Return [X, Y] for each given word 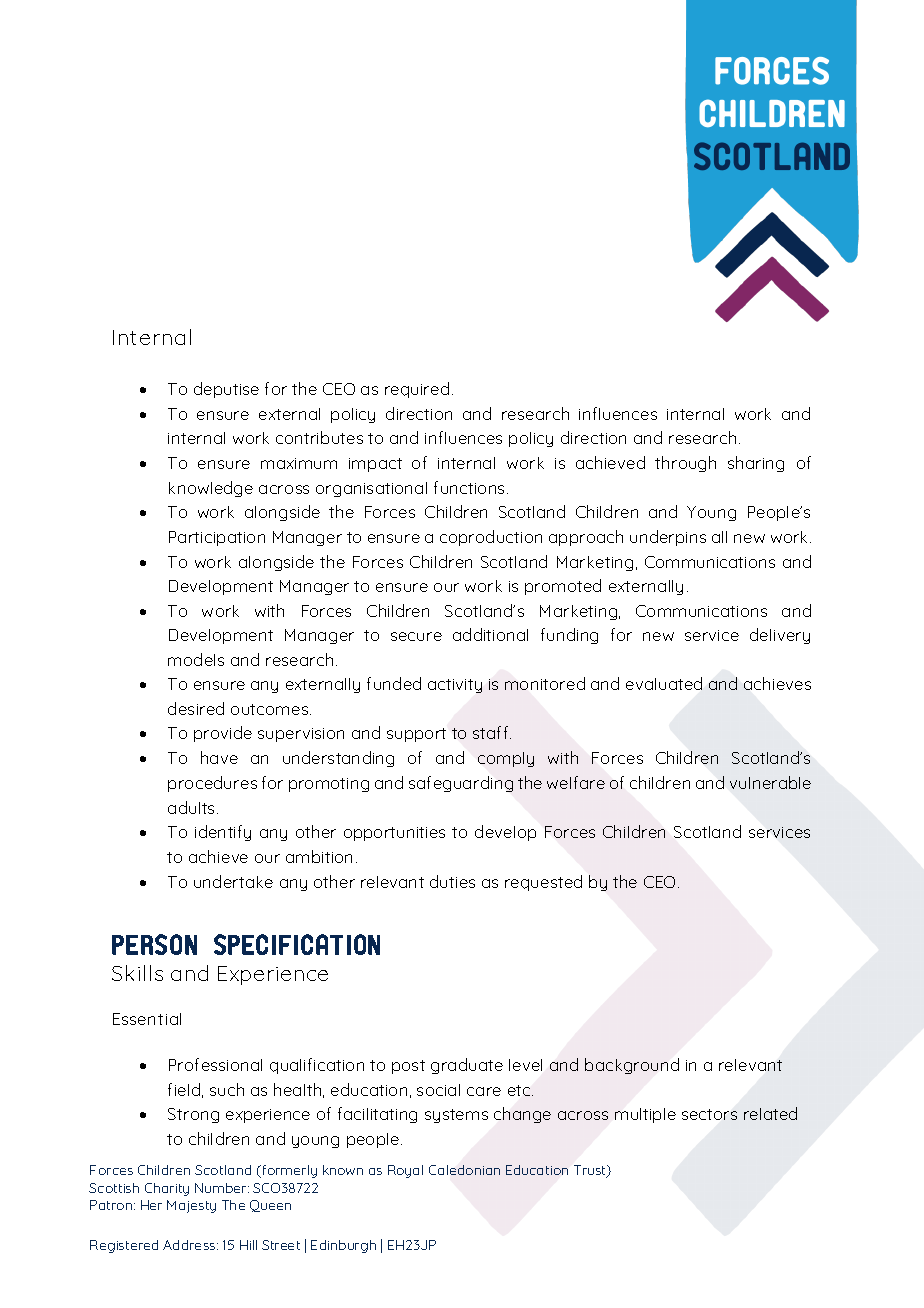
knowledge [211, 489]
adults [193, 807]
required [417, 390]
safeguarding [461, 784]
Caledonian [464, 1170]
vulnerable [770, 782]
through [685, 464]
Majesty [191, 1206]
